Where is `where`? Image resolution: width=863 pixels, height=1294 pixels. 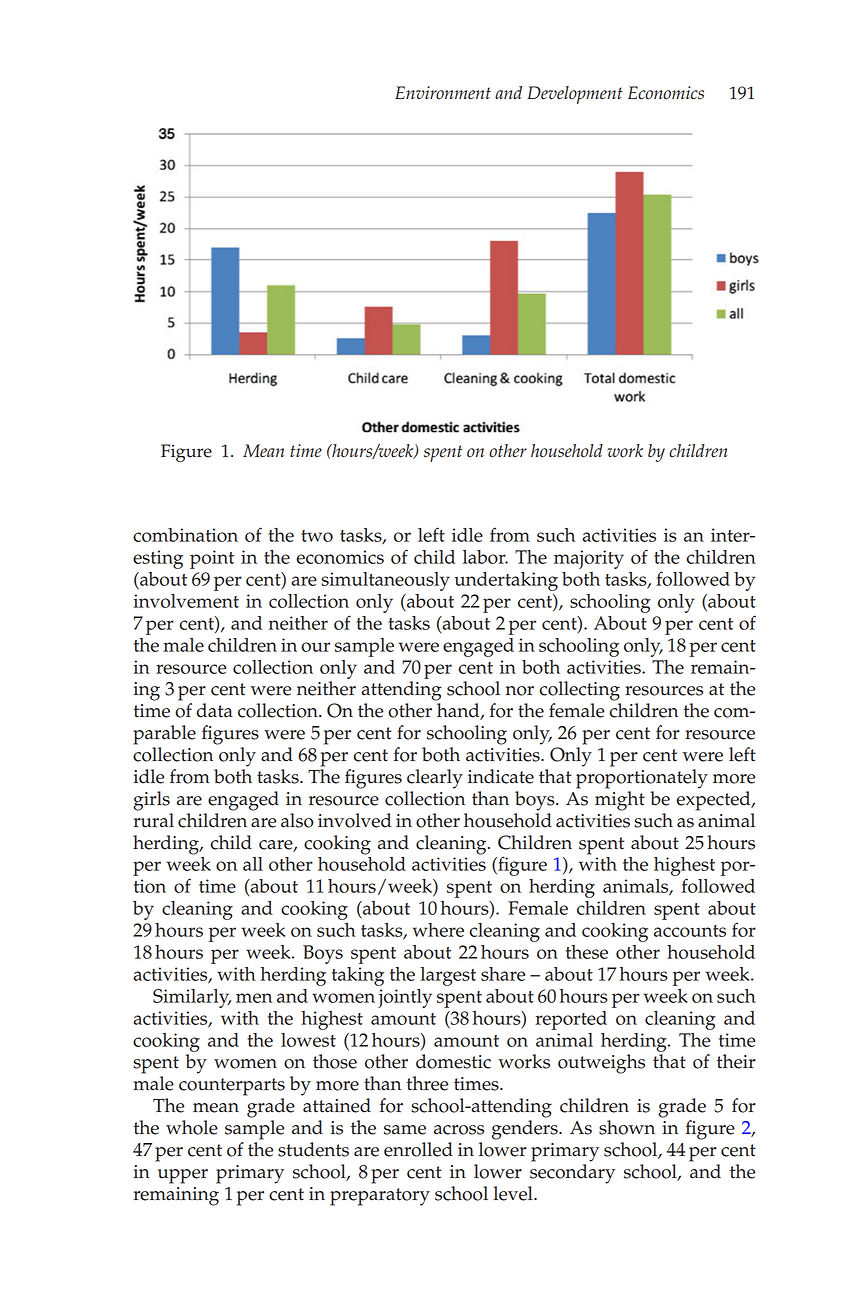 where is located at coordinates (438, 930).
